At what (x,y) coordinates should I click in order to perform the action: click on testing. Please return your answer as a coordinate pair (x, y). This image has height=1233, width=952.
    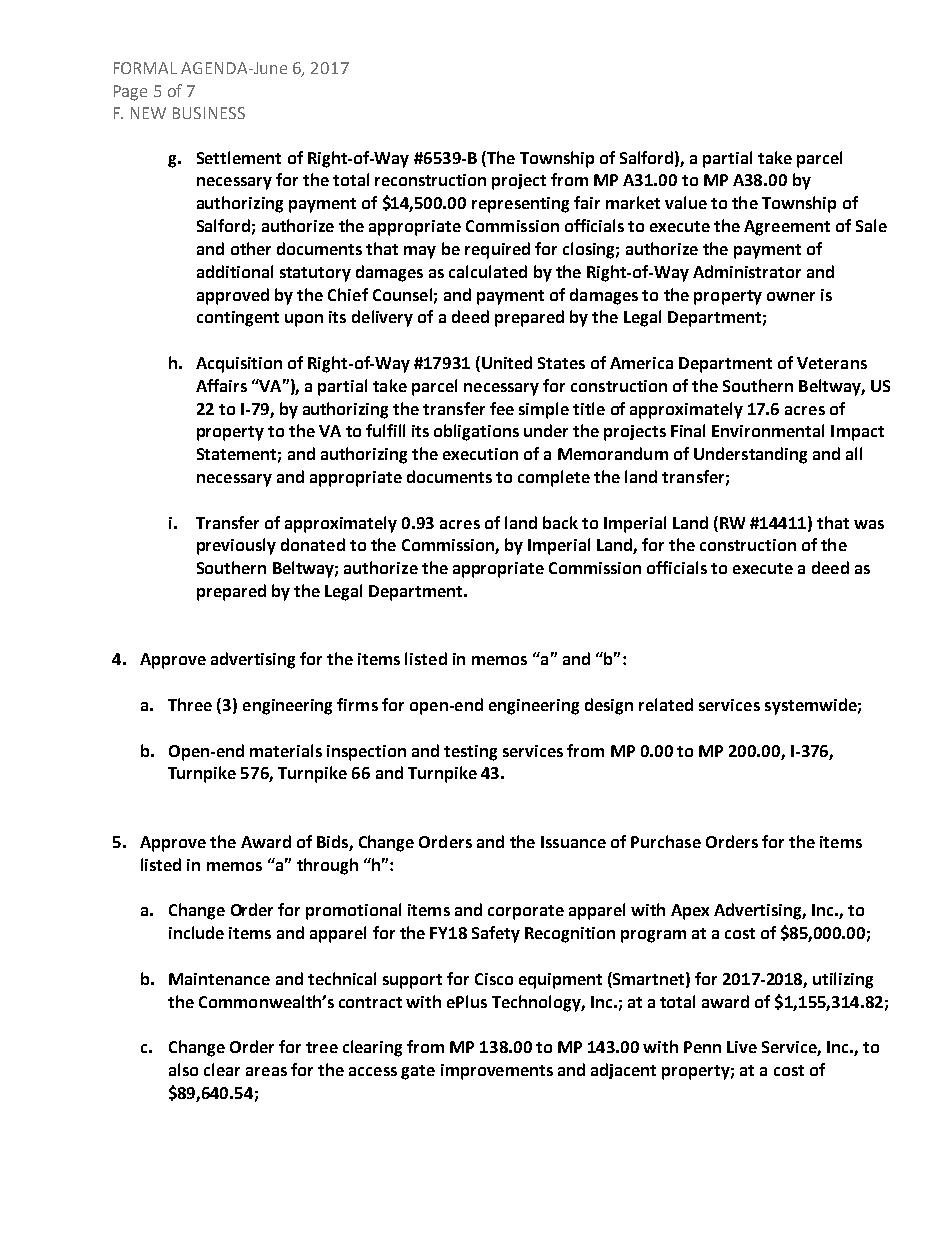
    Looking at the image, I should click on (470, 753).
